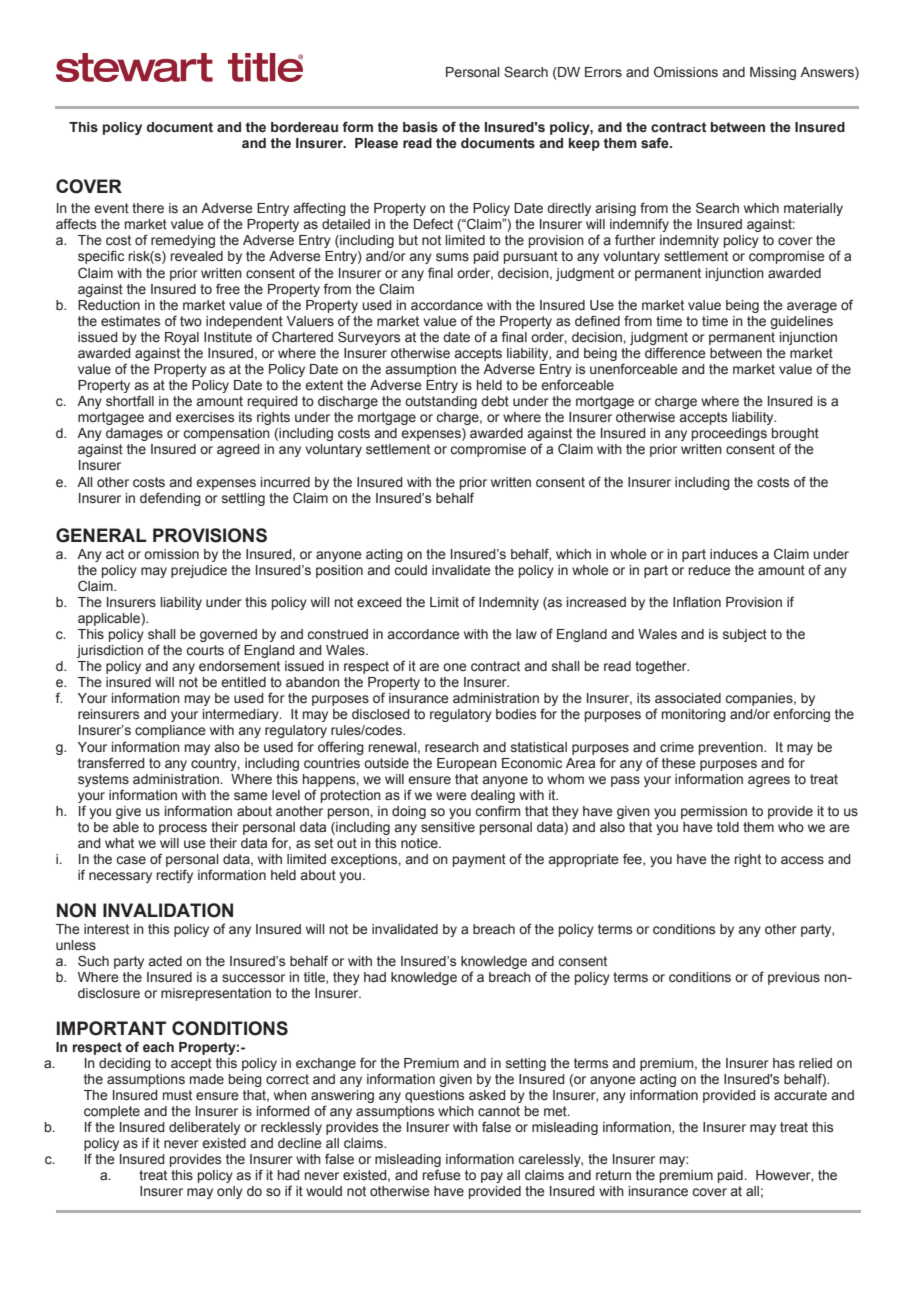  What do you see at coordinates (148, 208) in the screenshot?
I see `there` at bounding box center [148, 208].
